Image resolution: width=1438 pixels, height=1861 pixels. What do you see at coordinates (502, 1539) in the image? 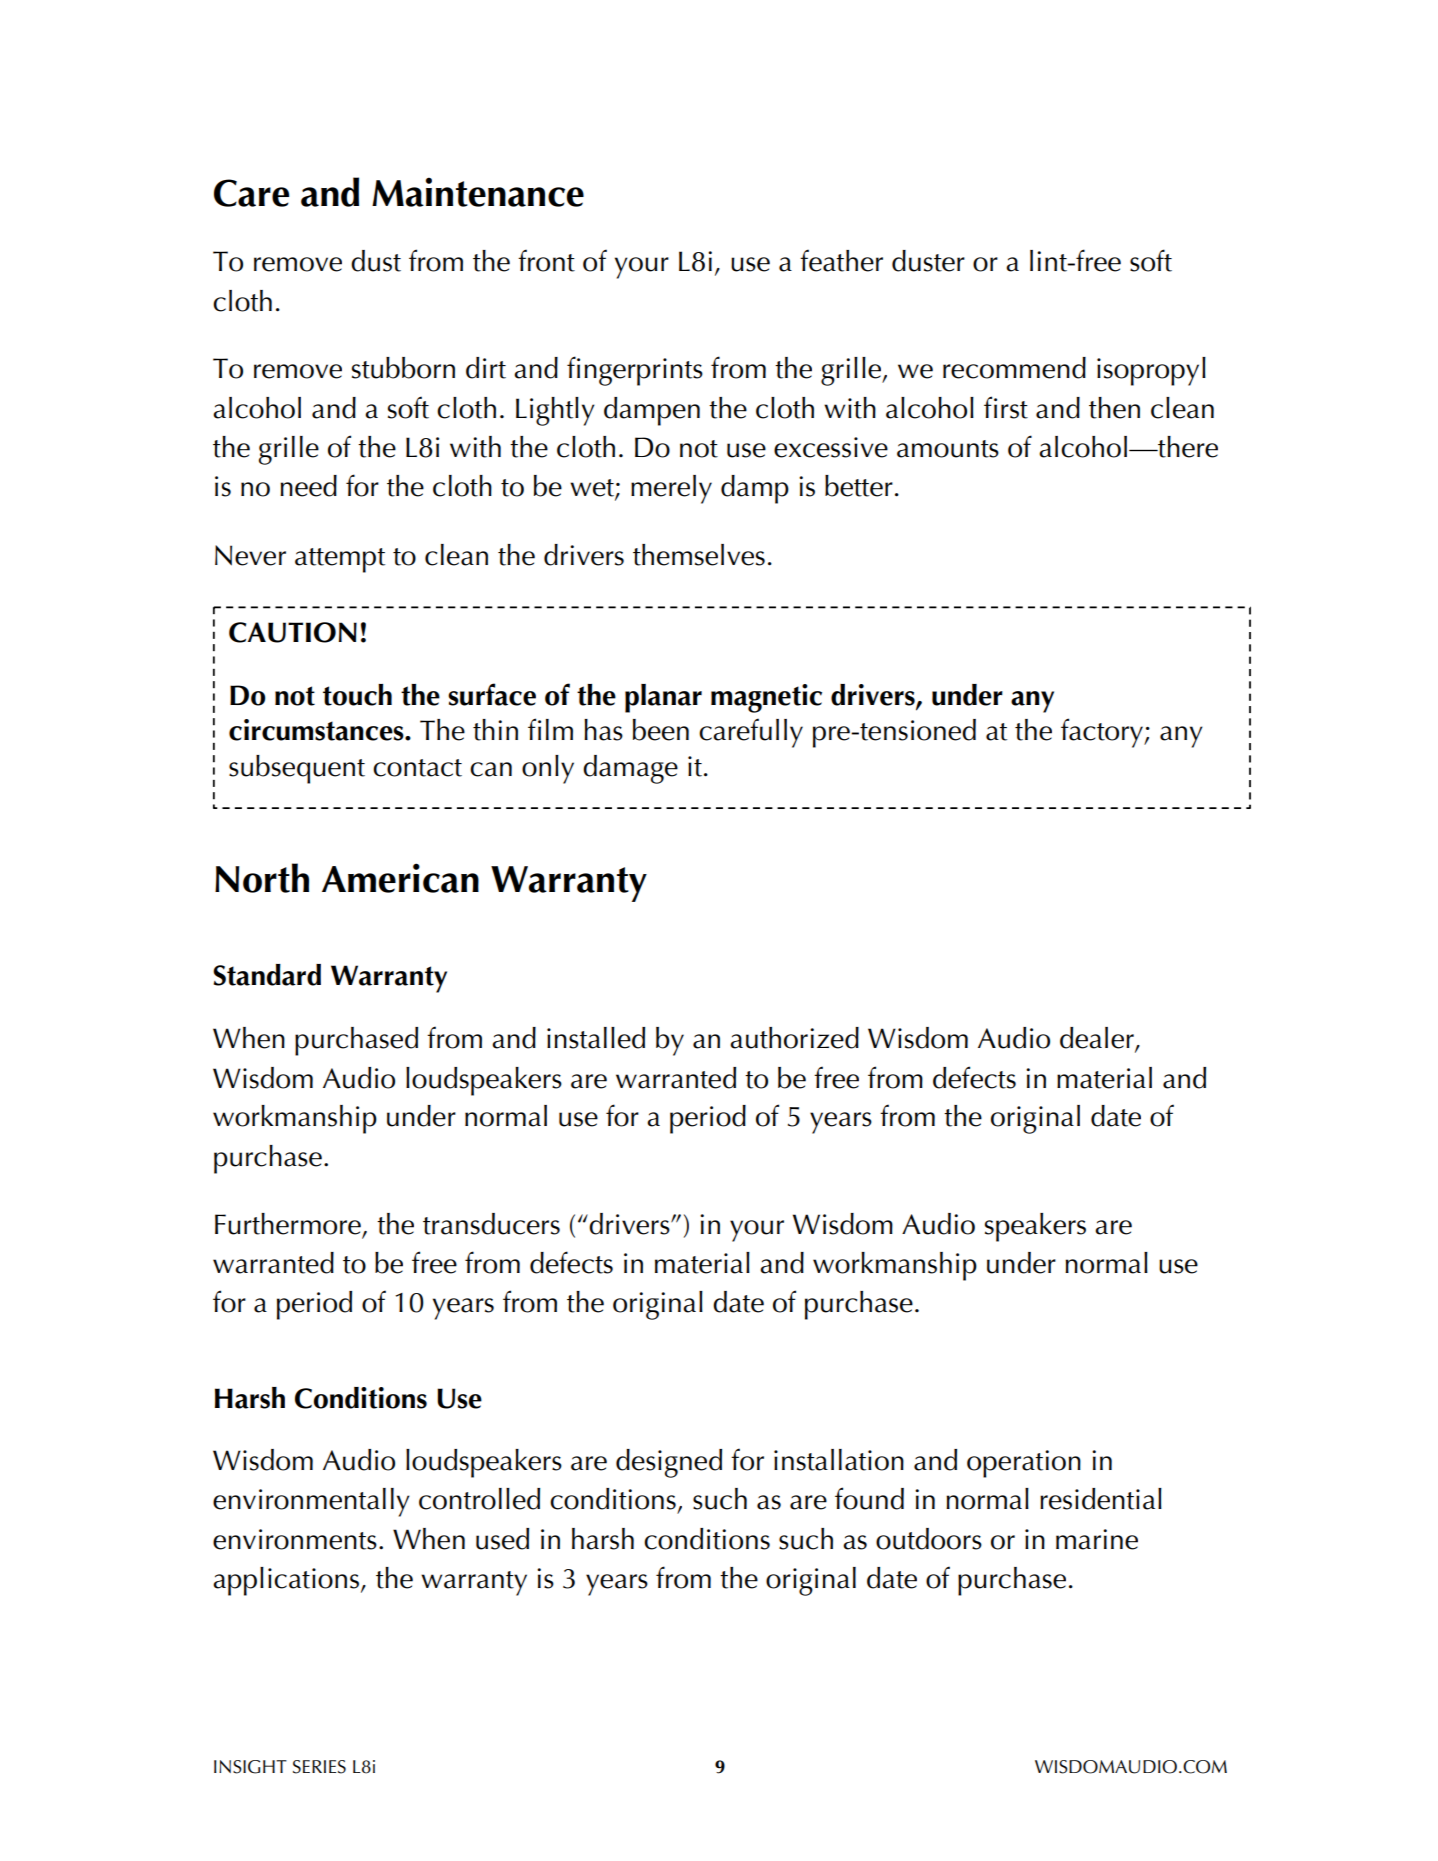
I see `used` at bounding box center [502, 1539].
